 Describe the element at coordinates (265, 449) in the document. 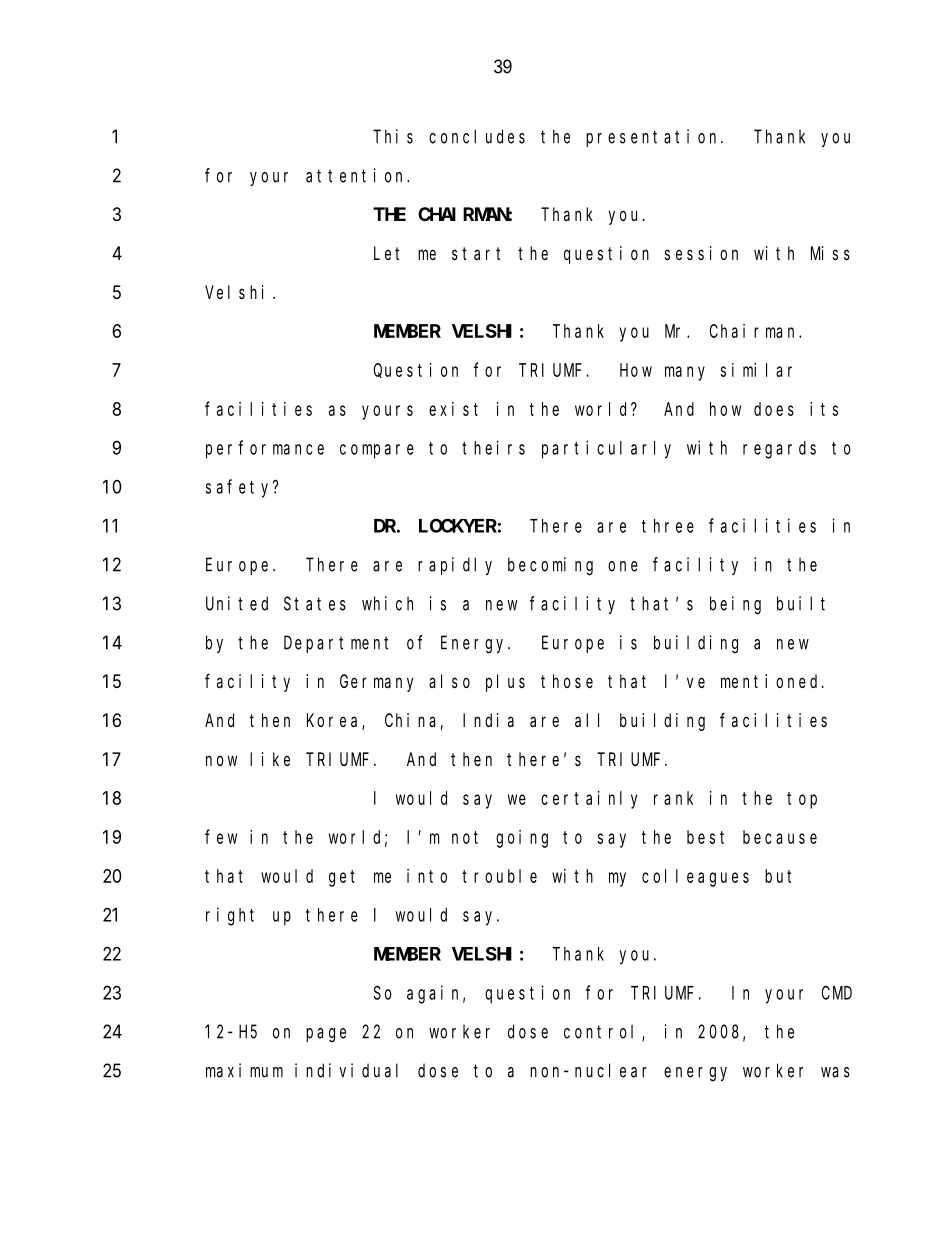

I see `performance` at that location.
